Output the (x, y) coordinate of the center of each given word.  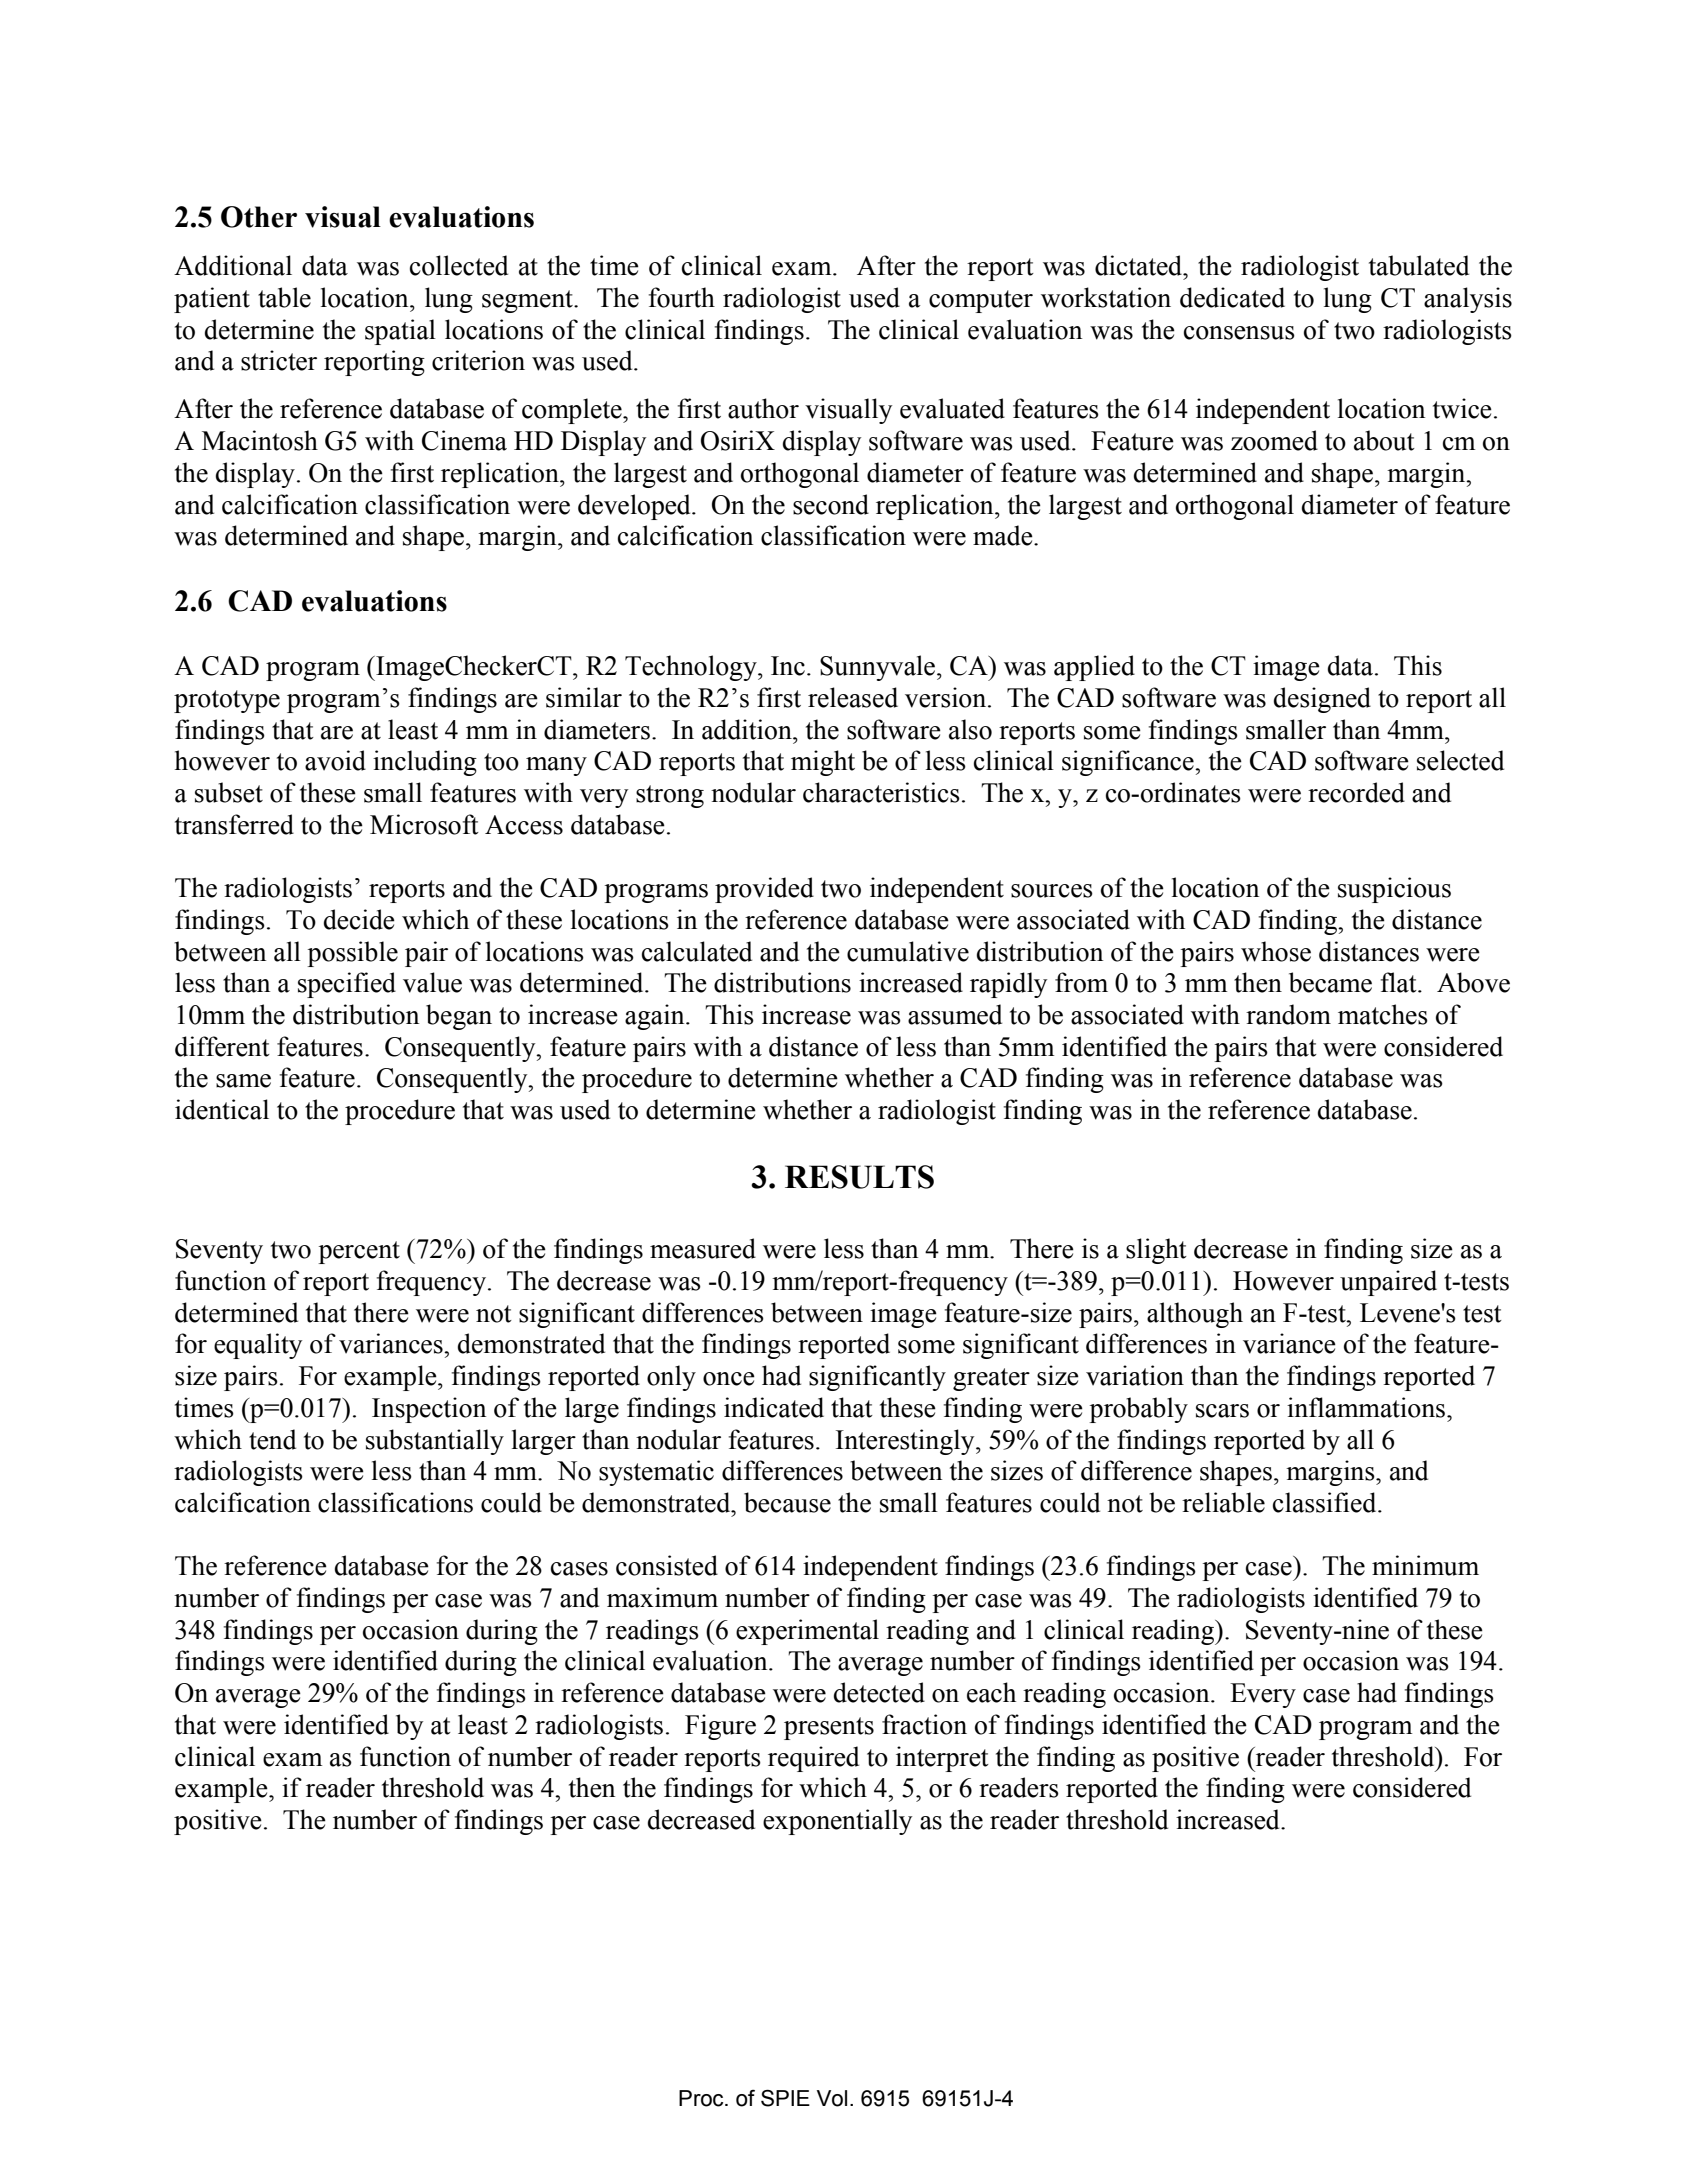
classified (1326, 1502)
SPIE (785, 2098)
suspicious (1394, 890)
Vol (832, 2098)
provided (764, 890)
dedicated (1232, 297)
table (284, 297)
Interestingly (906, 1442)
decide (359, 919)
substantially (435, 1442)
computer (981, 301)
